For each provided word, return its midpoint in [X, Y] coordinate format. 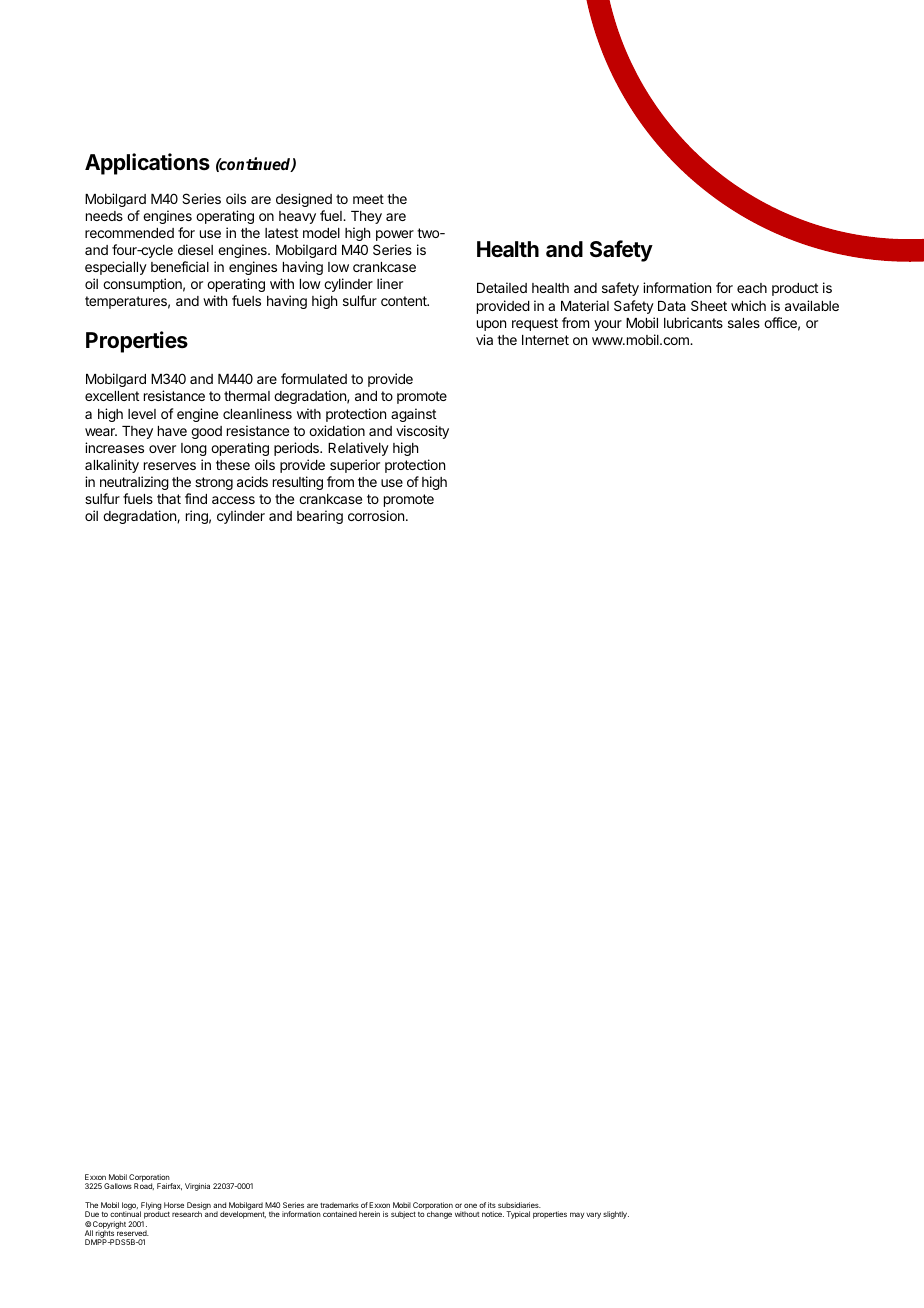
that [169, 499]
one [470, 1205]
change [439, 1215]
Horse [174, 1205]
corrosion [376, 515]
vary [593, 1215]
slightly [616, 1215]
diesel [195, 249]
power [395, 235]
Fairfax [169, 1187]
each [752, 288]
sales [744, 323]
